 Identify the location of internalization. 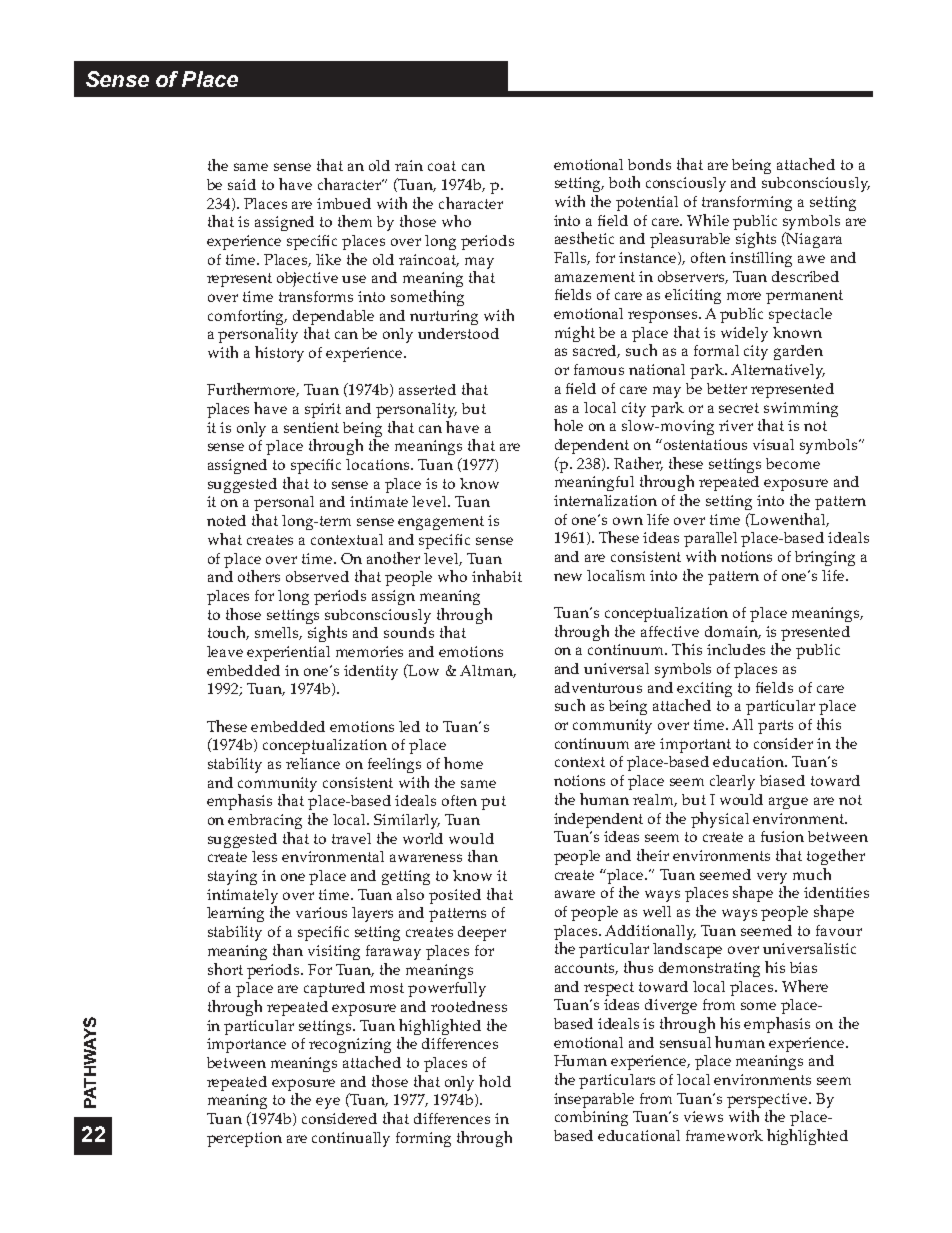
(605, 500).
